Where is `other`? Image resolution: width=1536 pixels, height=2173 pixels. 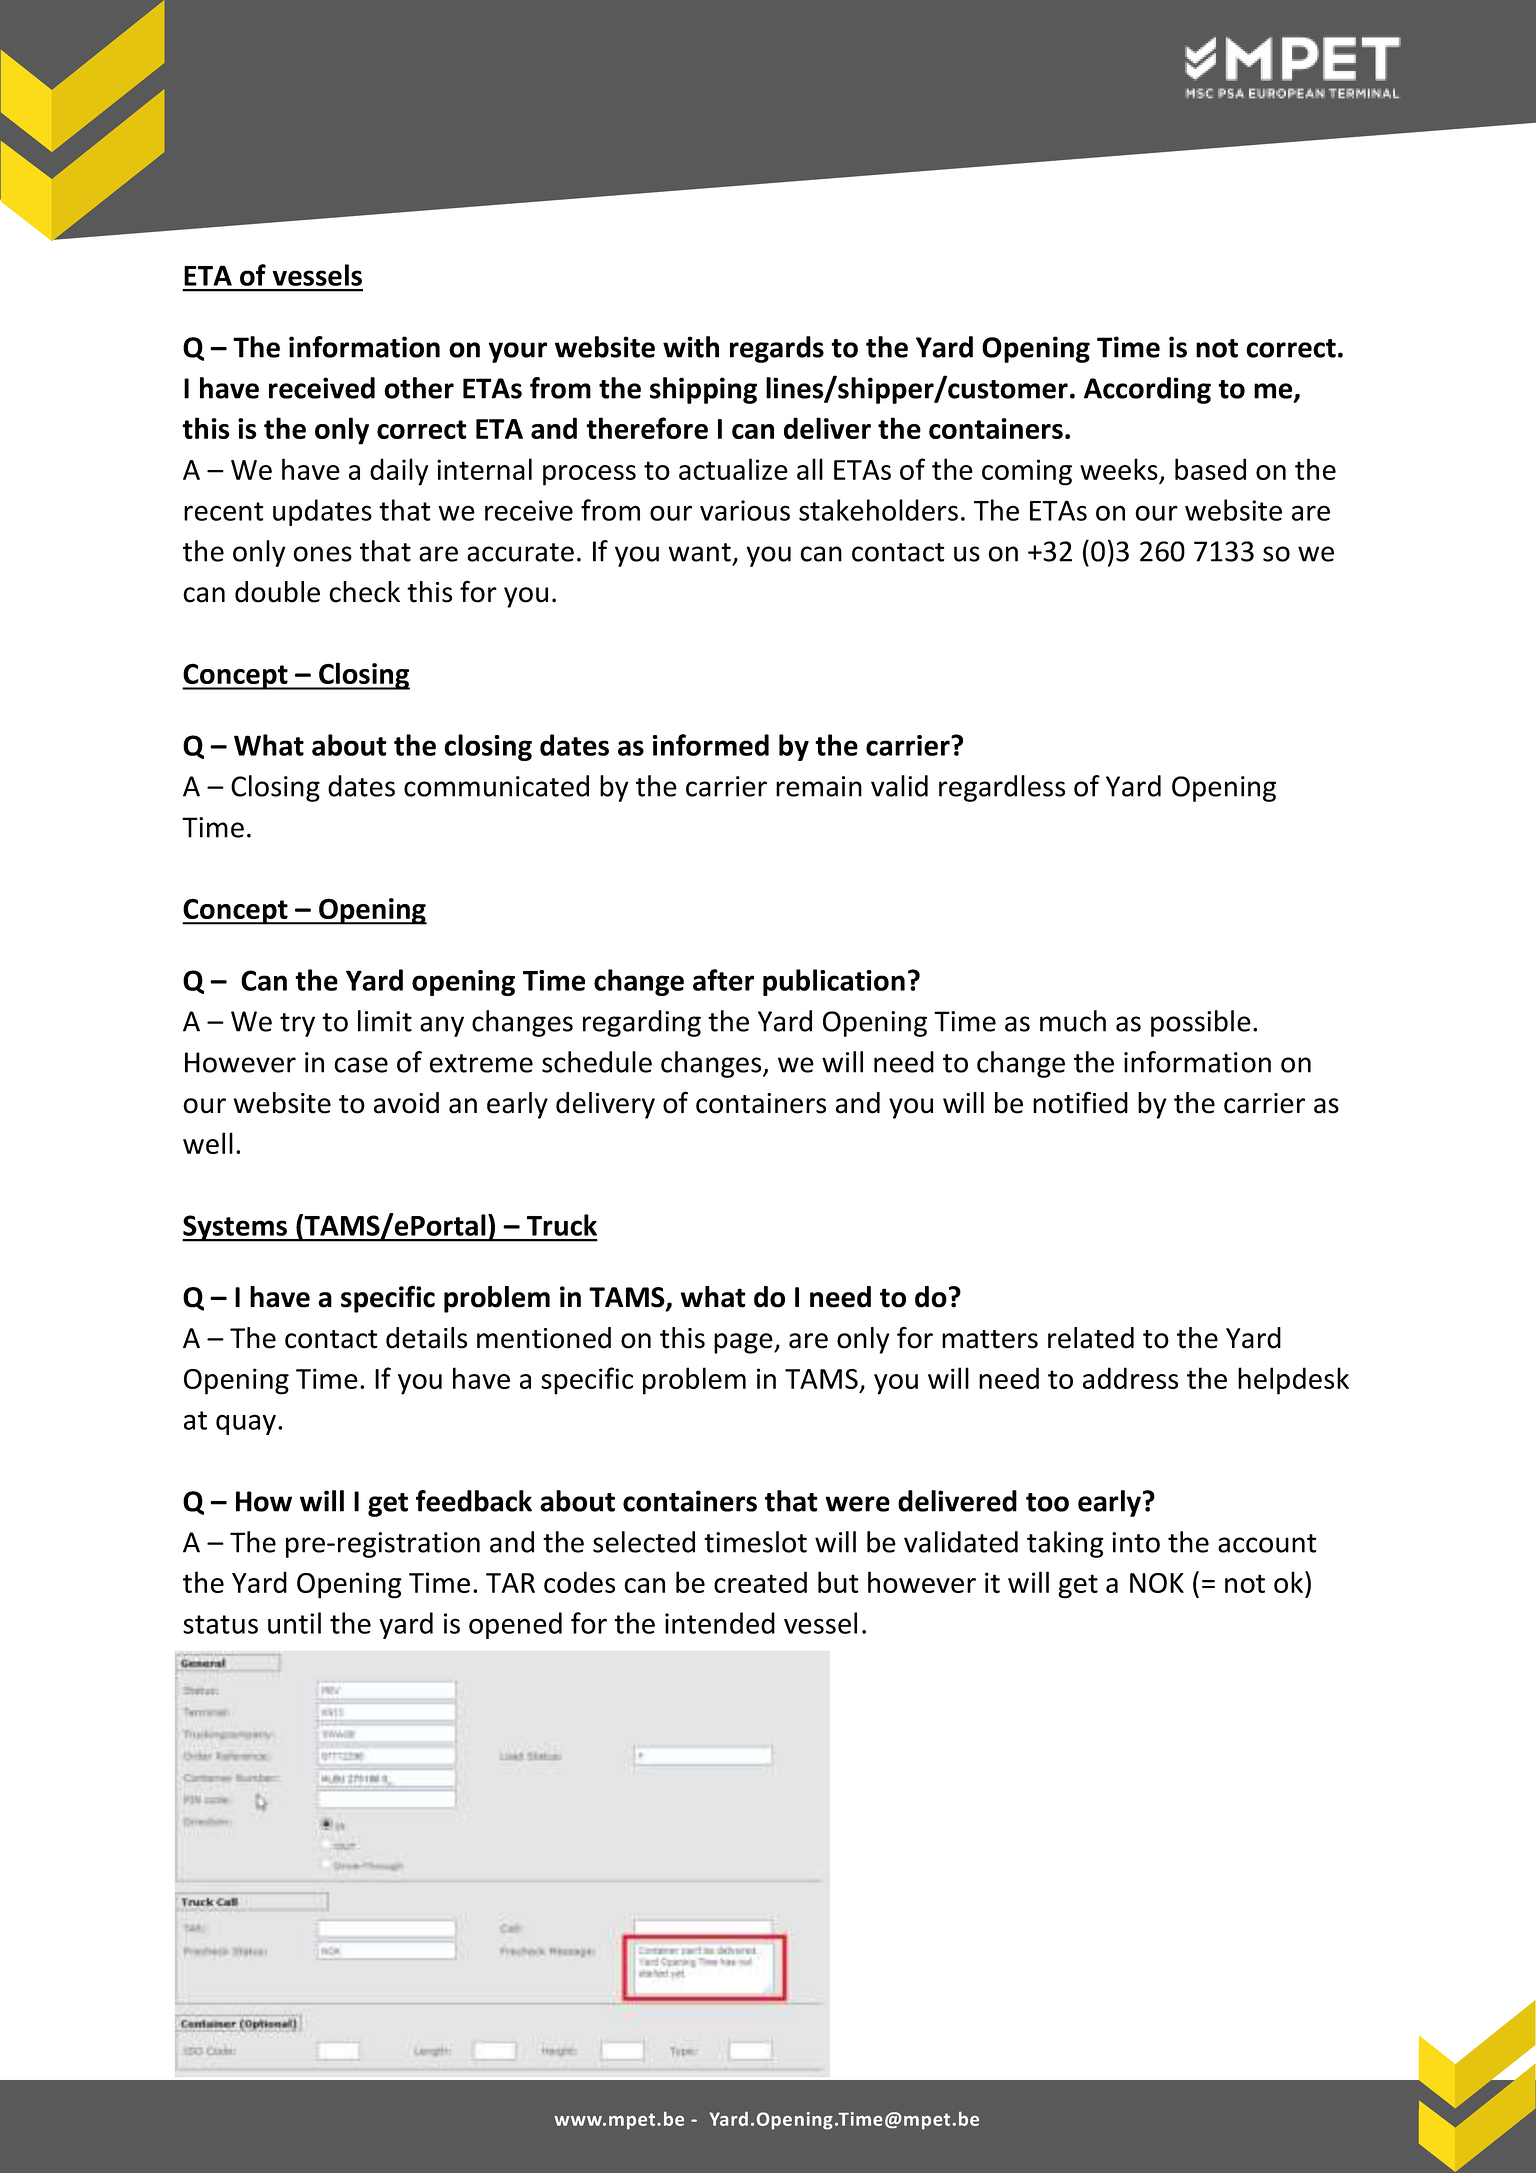
other is located at coordinates (419, 388).
